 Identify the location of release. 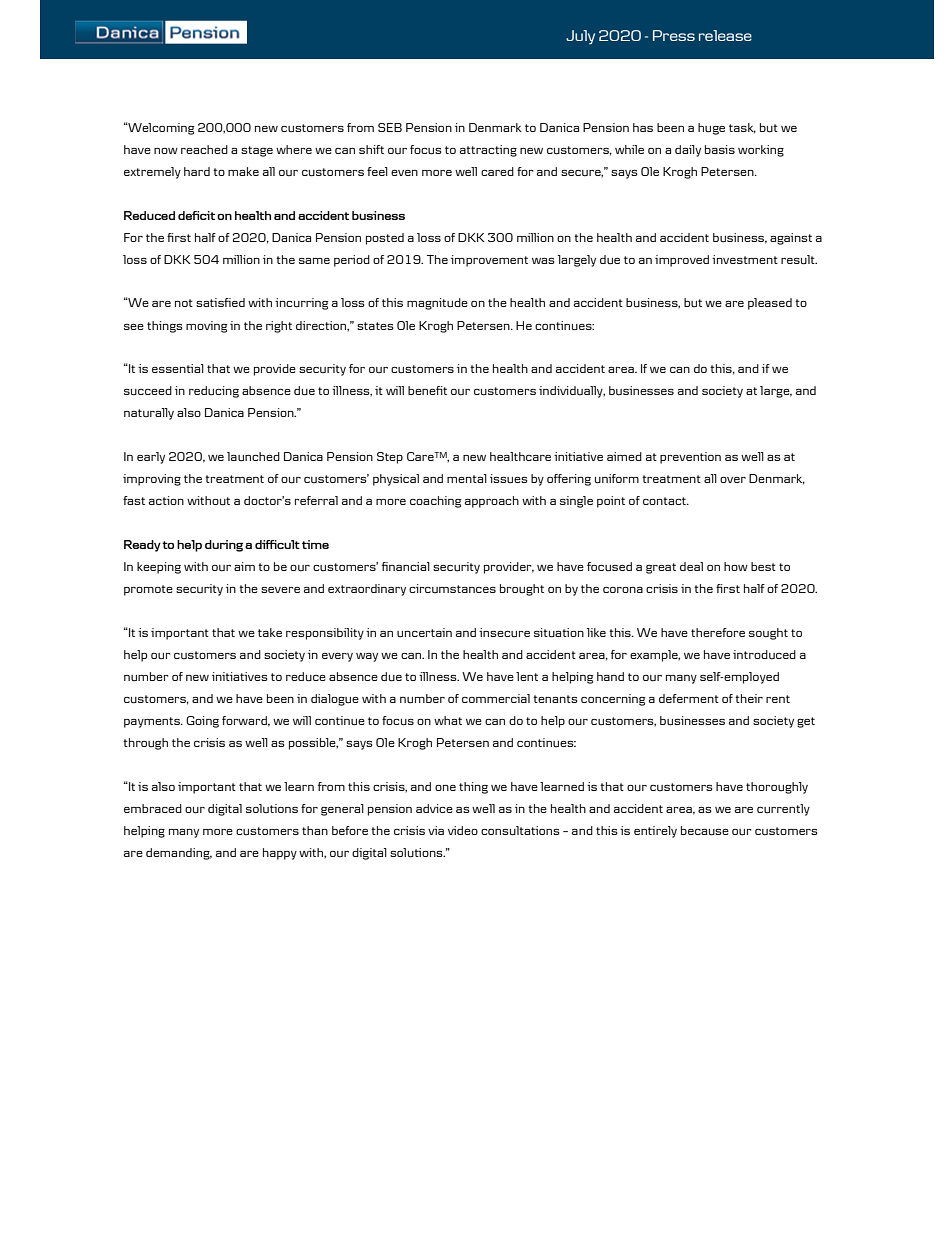
(725, 35).
